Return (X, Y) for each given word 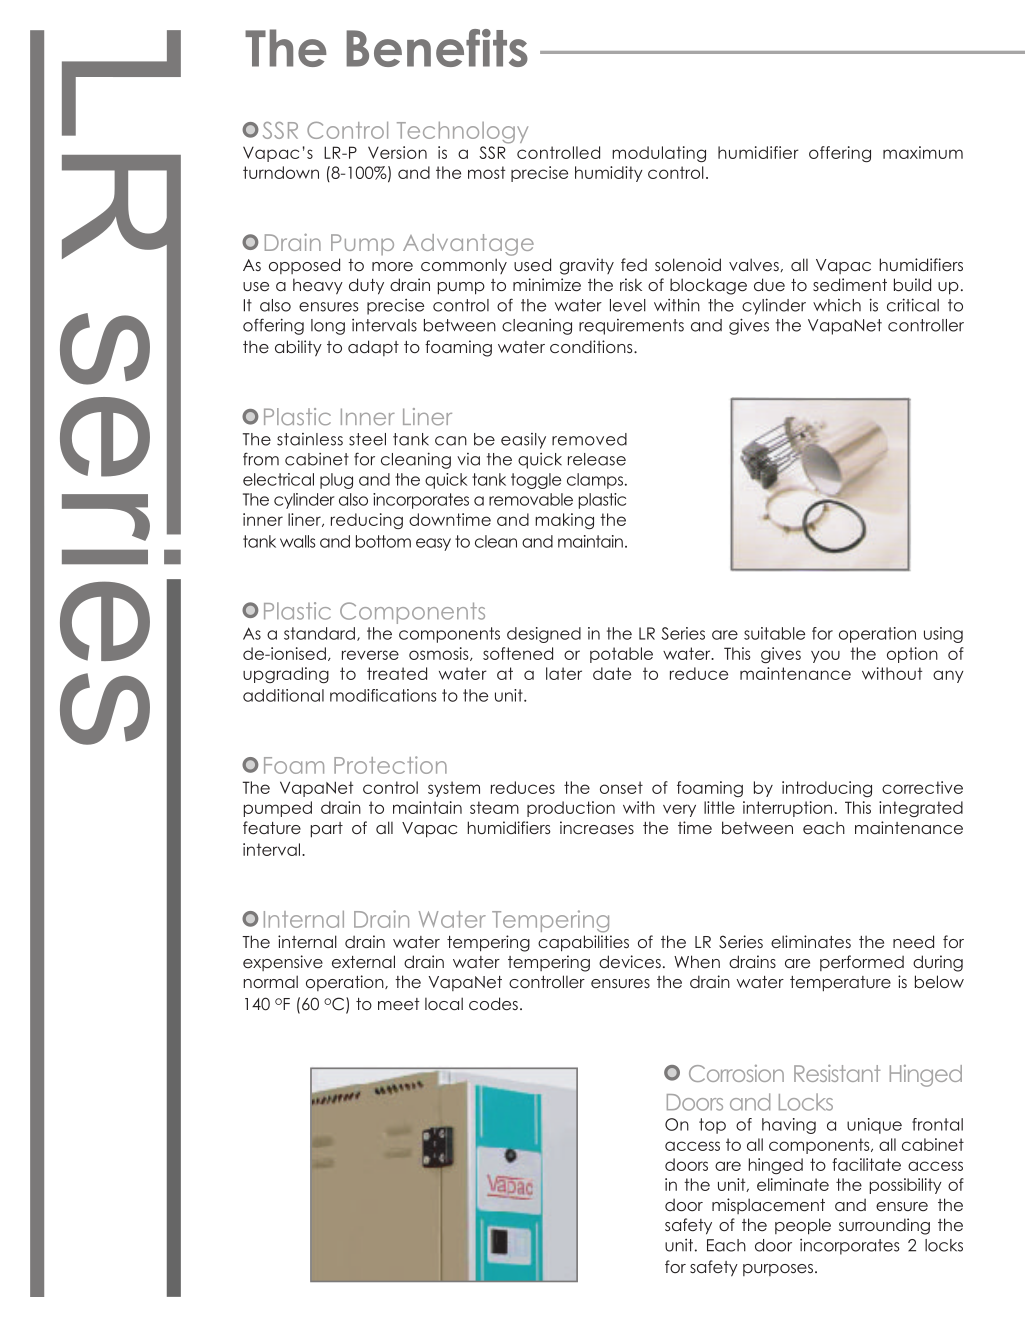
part (327, 830)
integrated (921, 809)
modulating (659, 154)
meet (399, 1004)
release (597, 459)
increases (597, 827)
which (837, 305)
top (712, 1126)
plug (336, 481)
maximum (923, 152)
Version (397, 152)
